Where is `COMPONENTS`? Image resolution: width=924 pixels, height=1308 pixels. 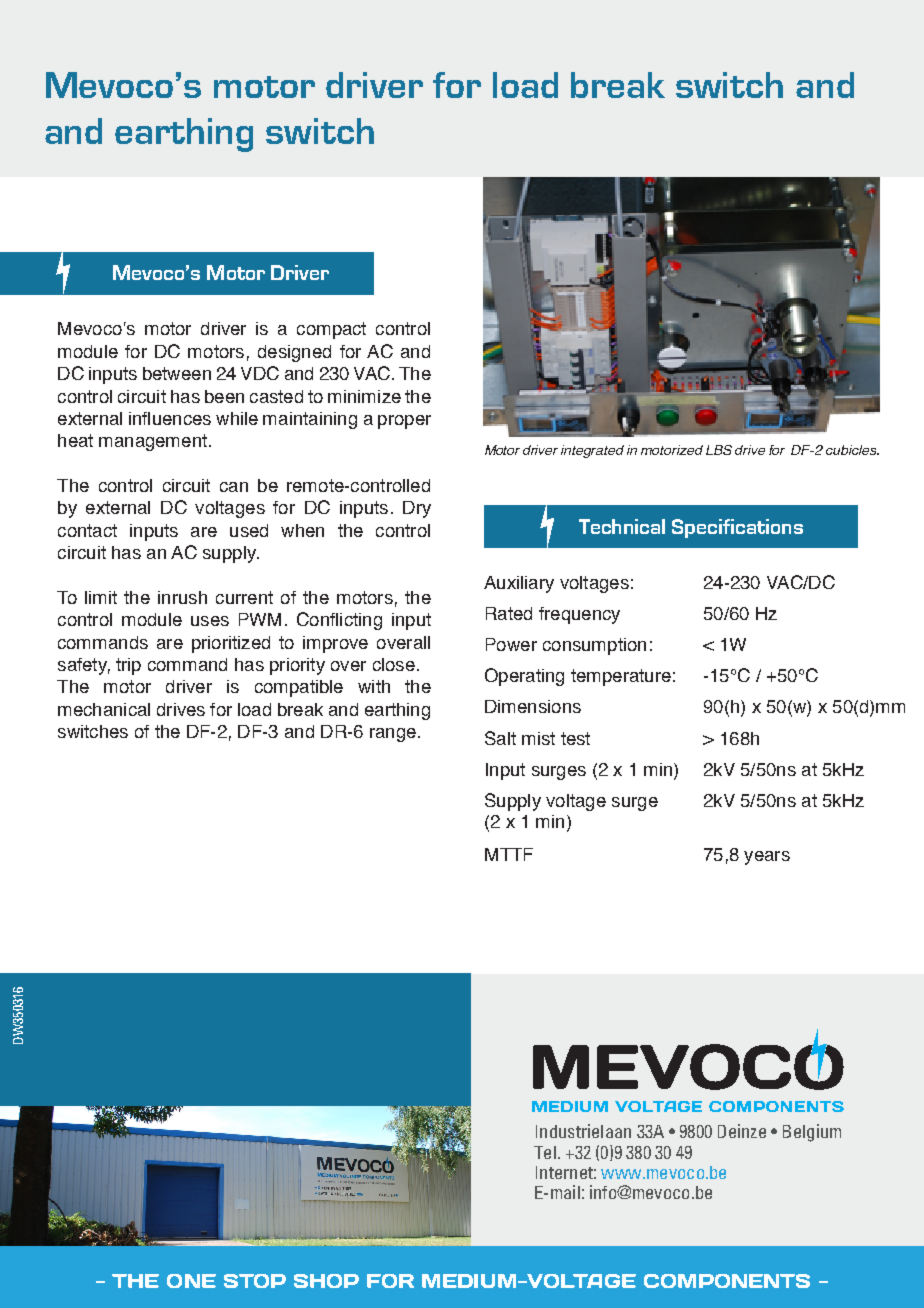 COMPONENTS is located at coordinates (727, 1281).
